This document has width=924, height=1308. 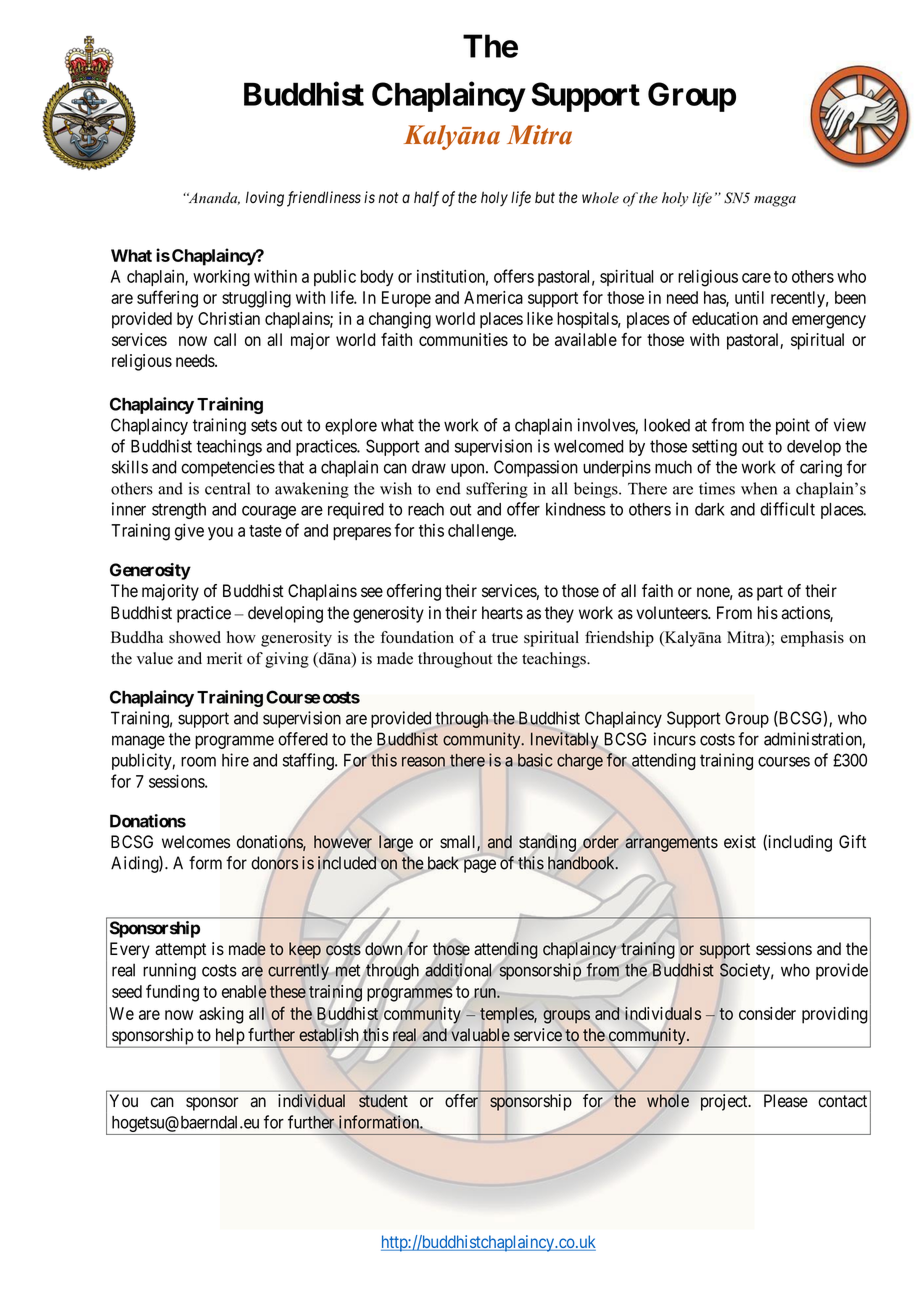 I want to click on room, so click(x=198, y=762).
